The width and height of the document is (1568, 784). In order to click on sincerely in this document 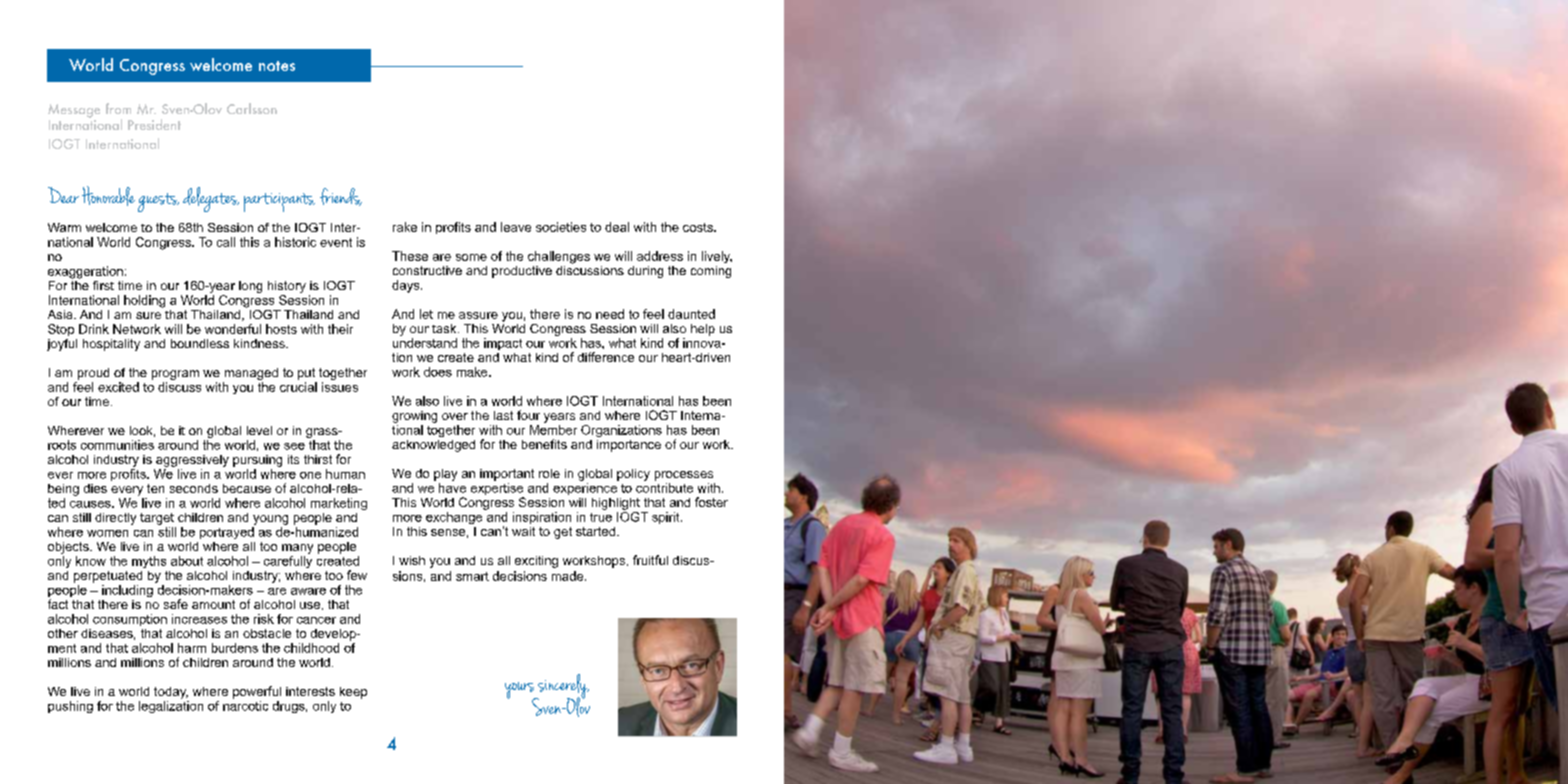, I will do `click(562, 687)`.
